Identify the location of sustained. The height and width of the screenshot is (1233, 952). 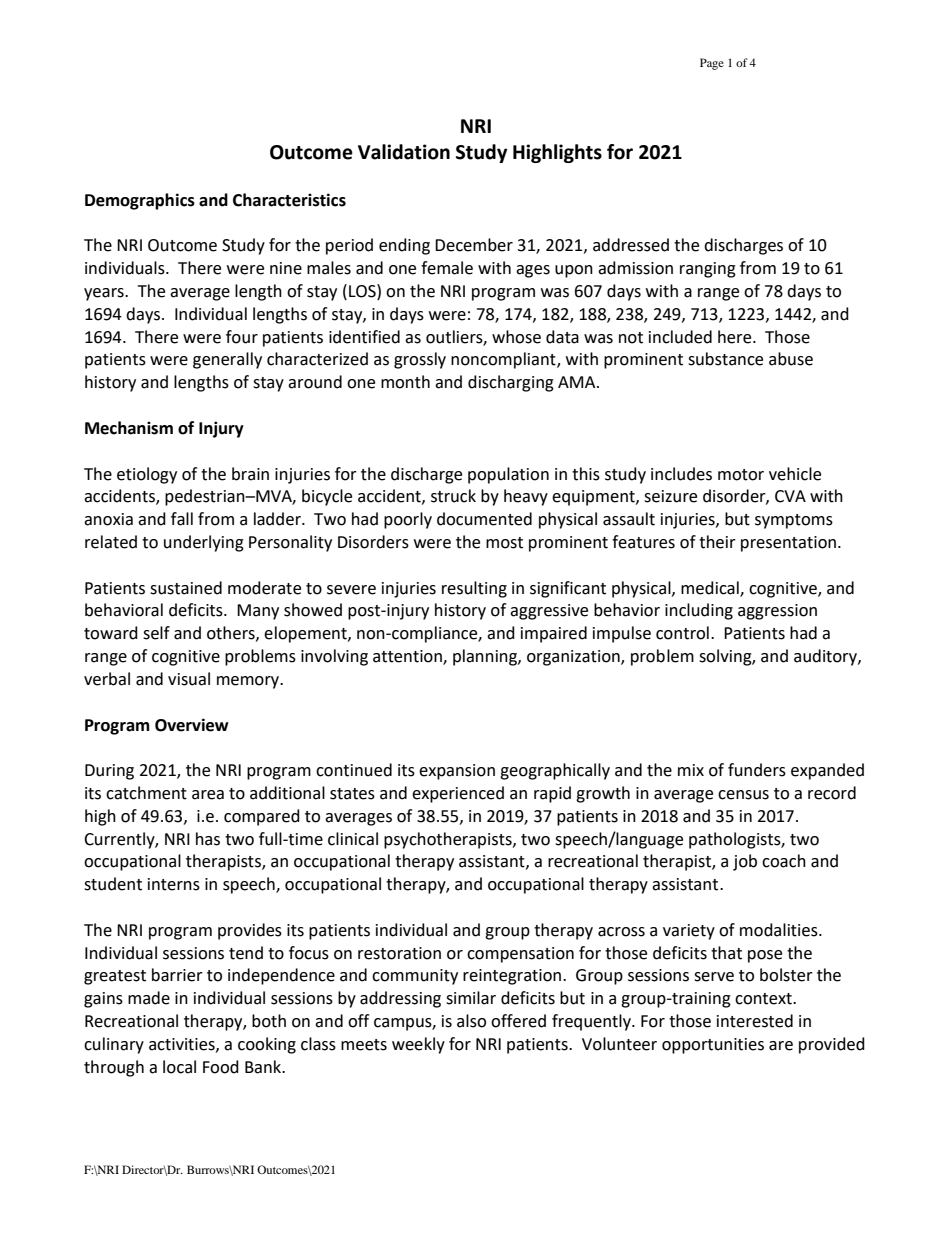
(186, 588).
